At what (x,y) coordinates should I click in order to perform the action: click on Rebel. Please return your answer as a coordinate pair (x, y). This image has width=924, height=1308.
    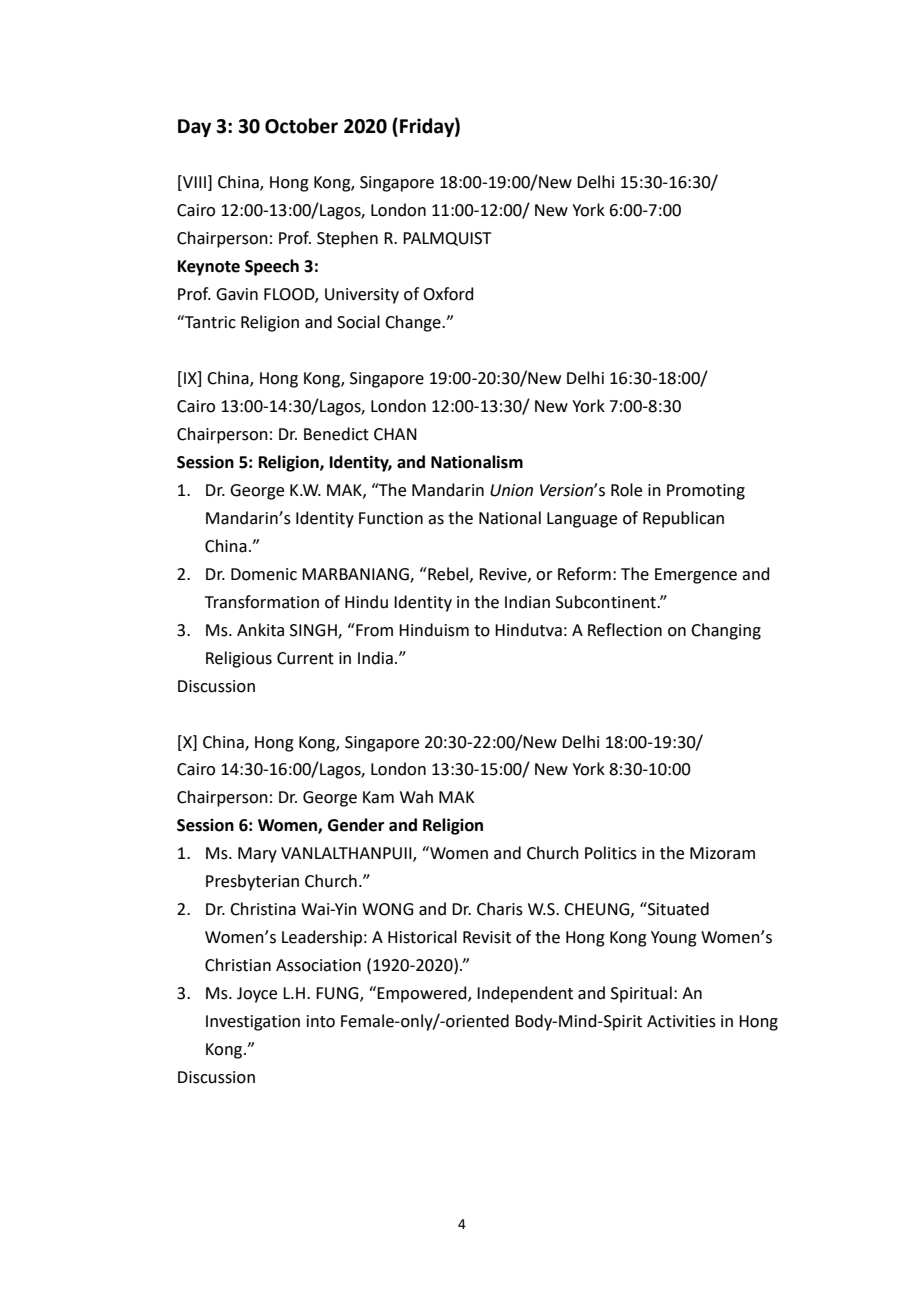
    Looking at the image, I should click on (448, 574).
